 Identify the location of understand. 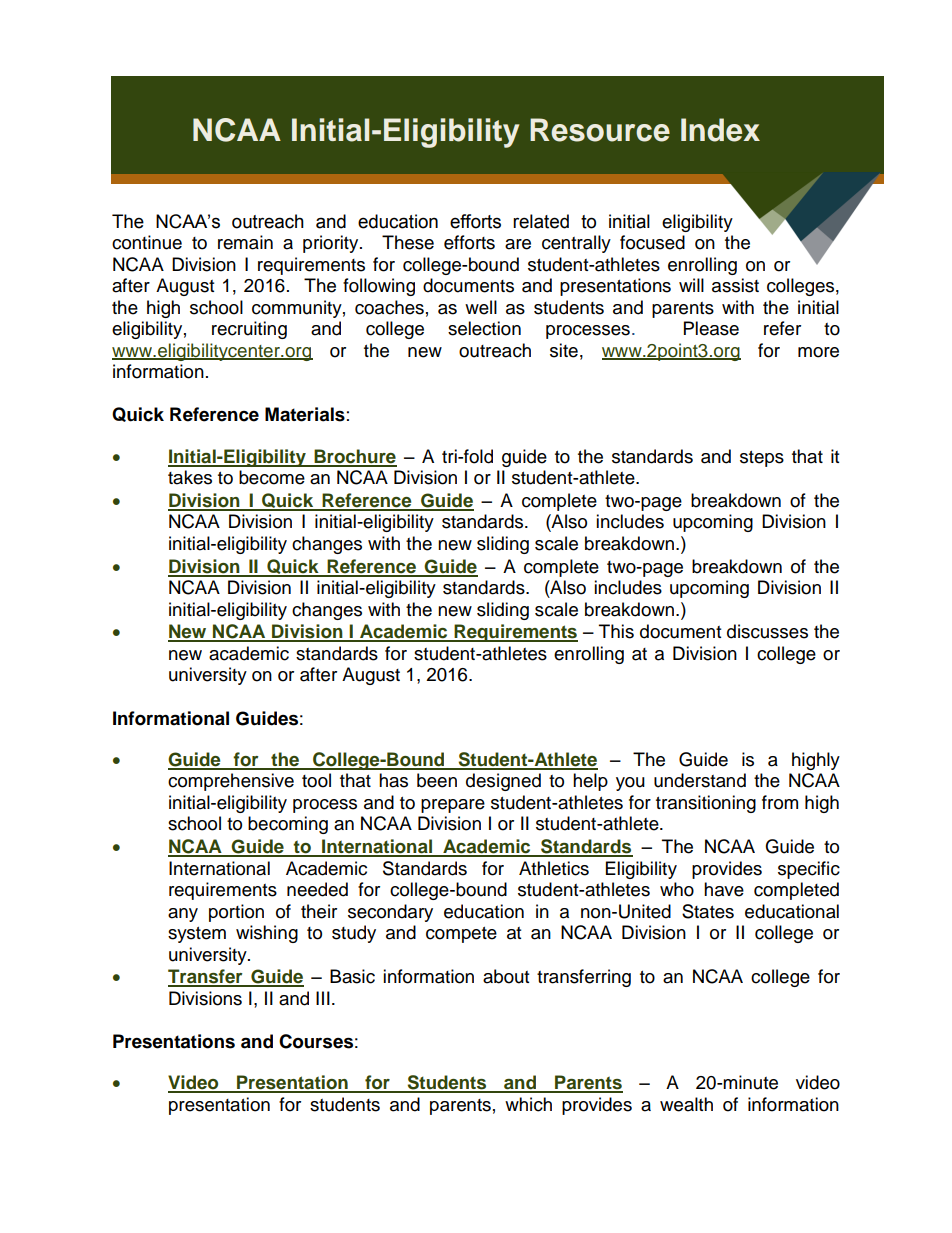
(700, 780).
